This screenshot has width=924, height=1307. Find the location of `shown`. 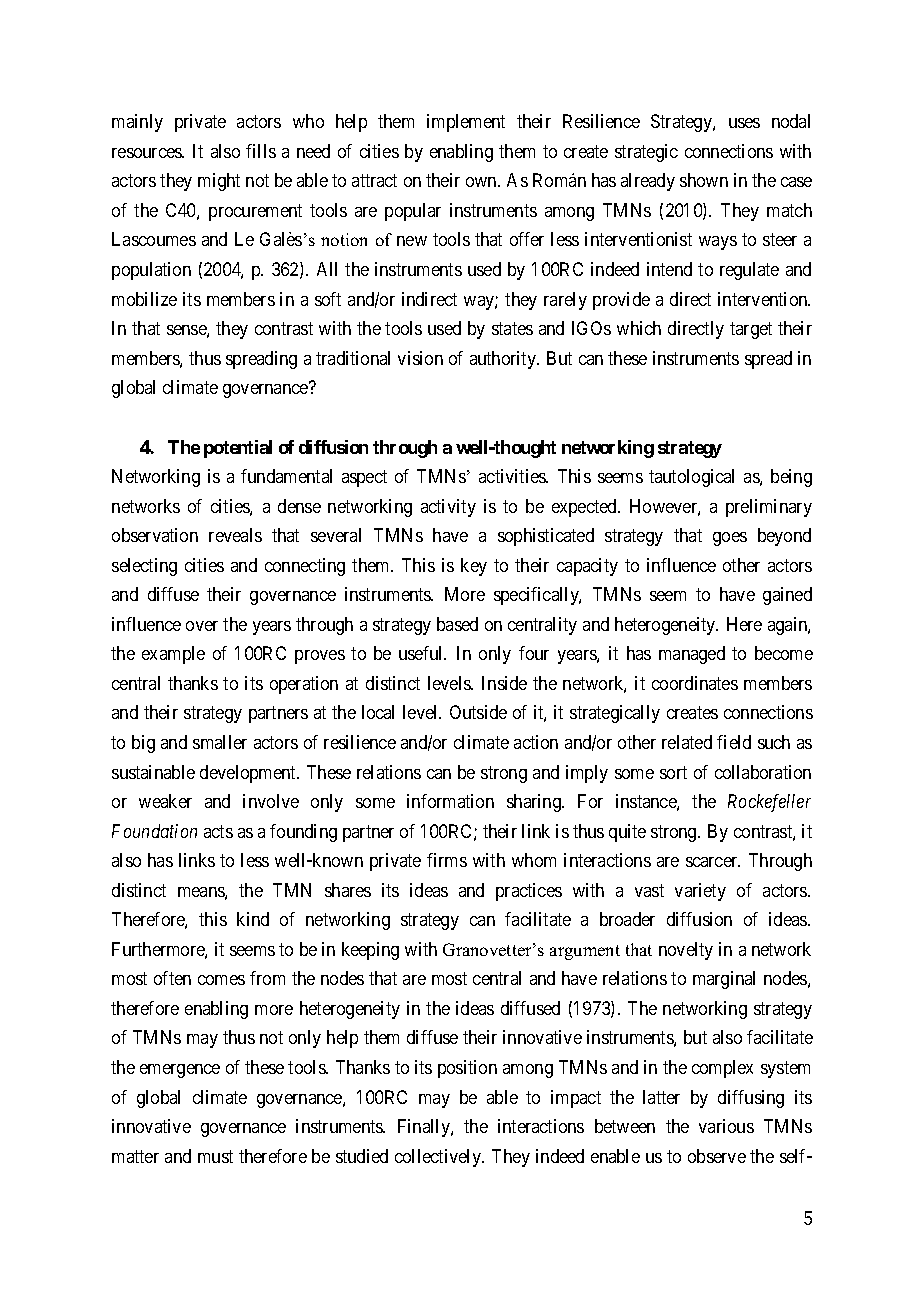

shown is located at coordinates (704, 180).
